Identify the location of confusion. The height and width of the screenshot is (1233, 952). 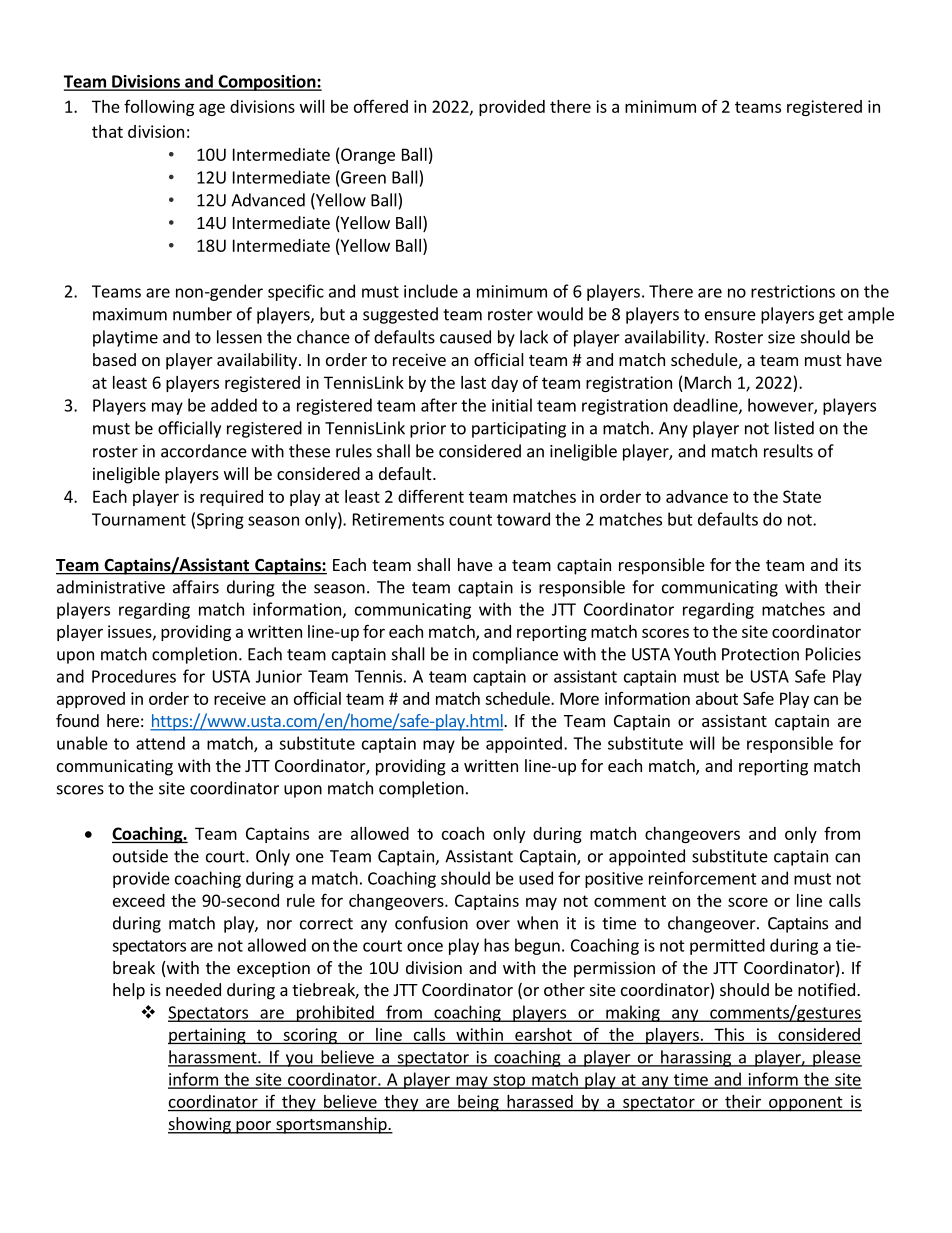
(431, 923).
